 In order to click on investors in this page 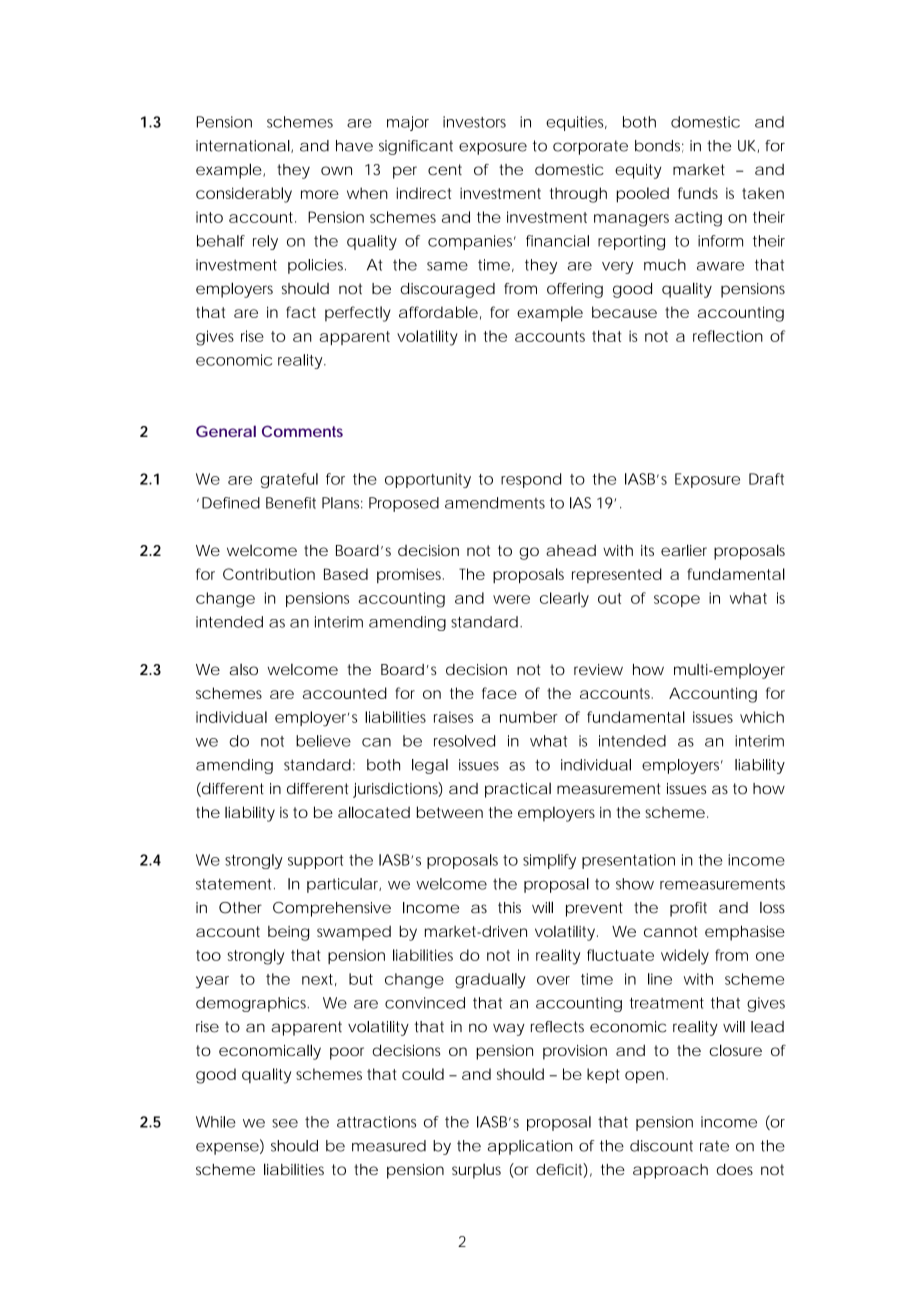, I will do `click(474, 122)`.
